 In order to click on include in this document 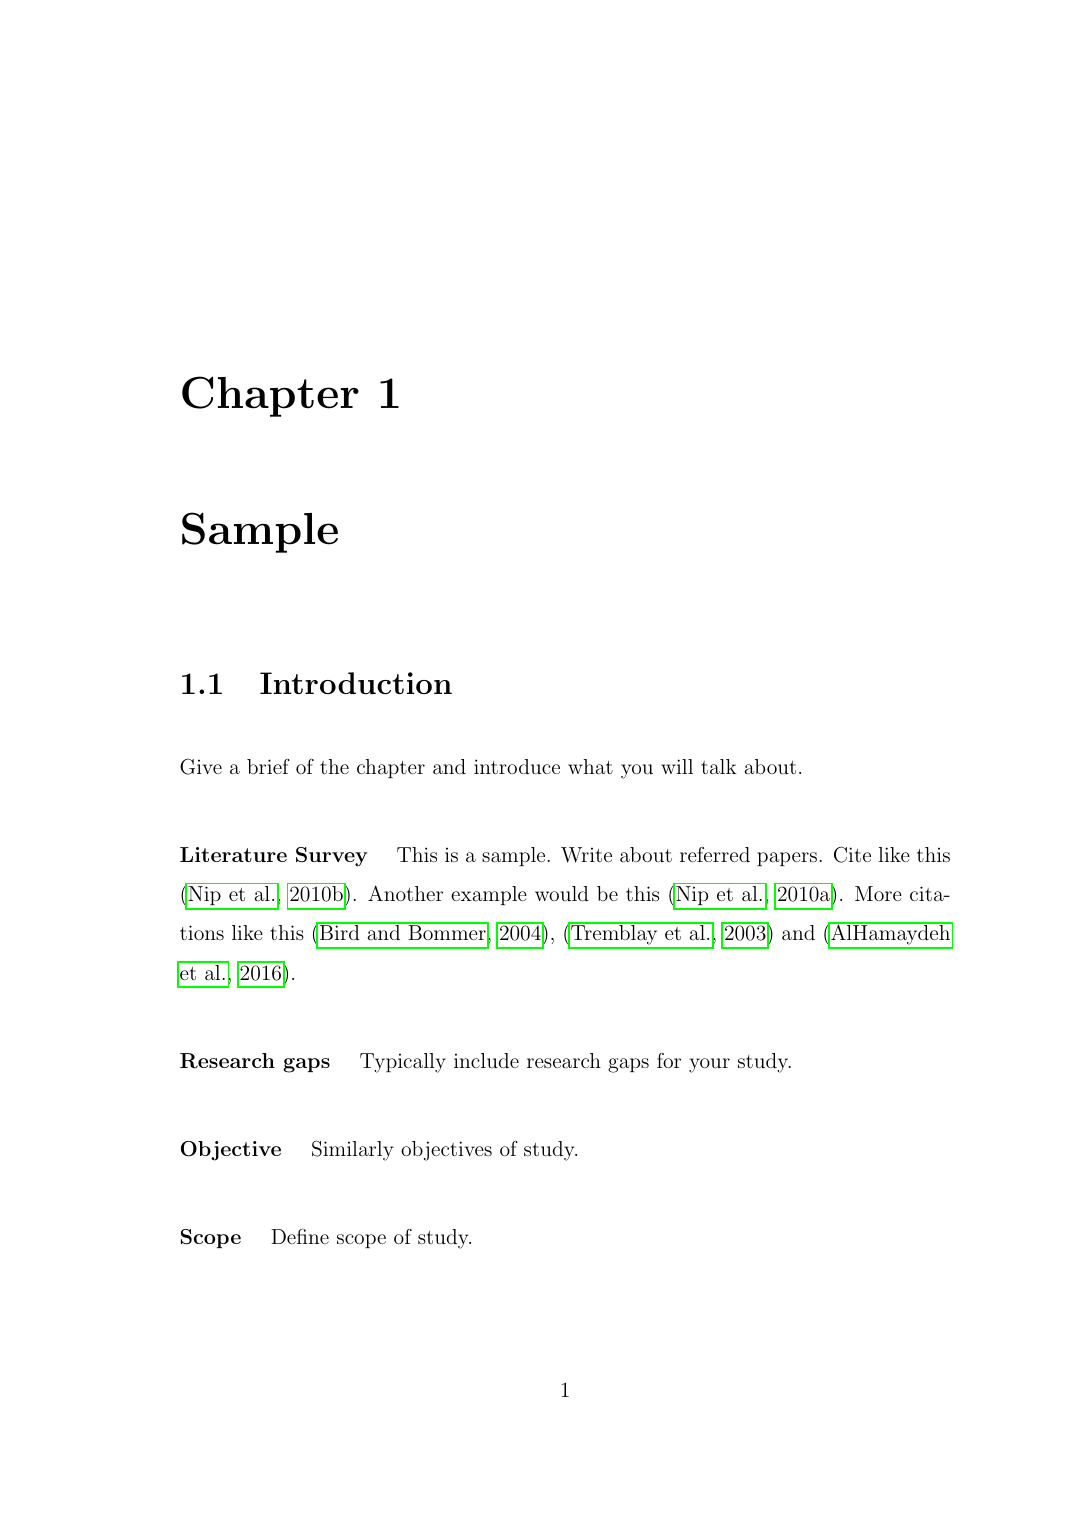, I will do `click(486, 1060)`.
